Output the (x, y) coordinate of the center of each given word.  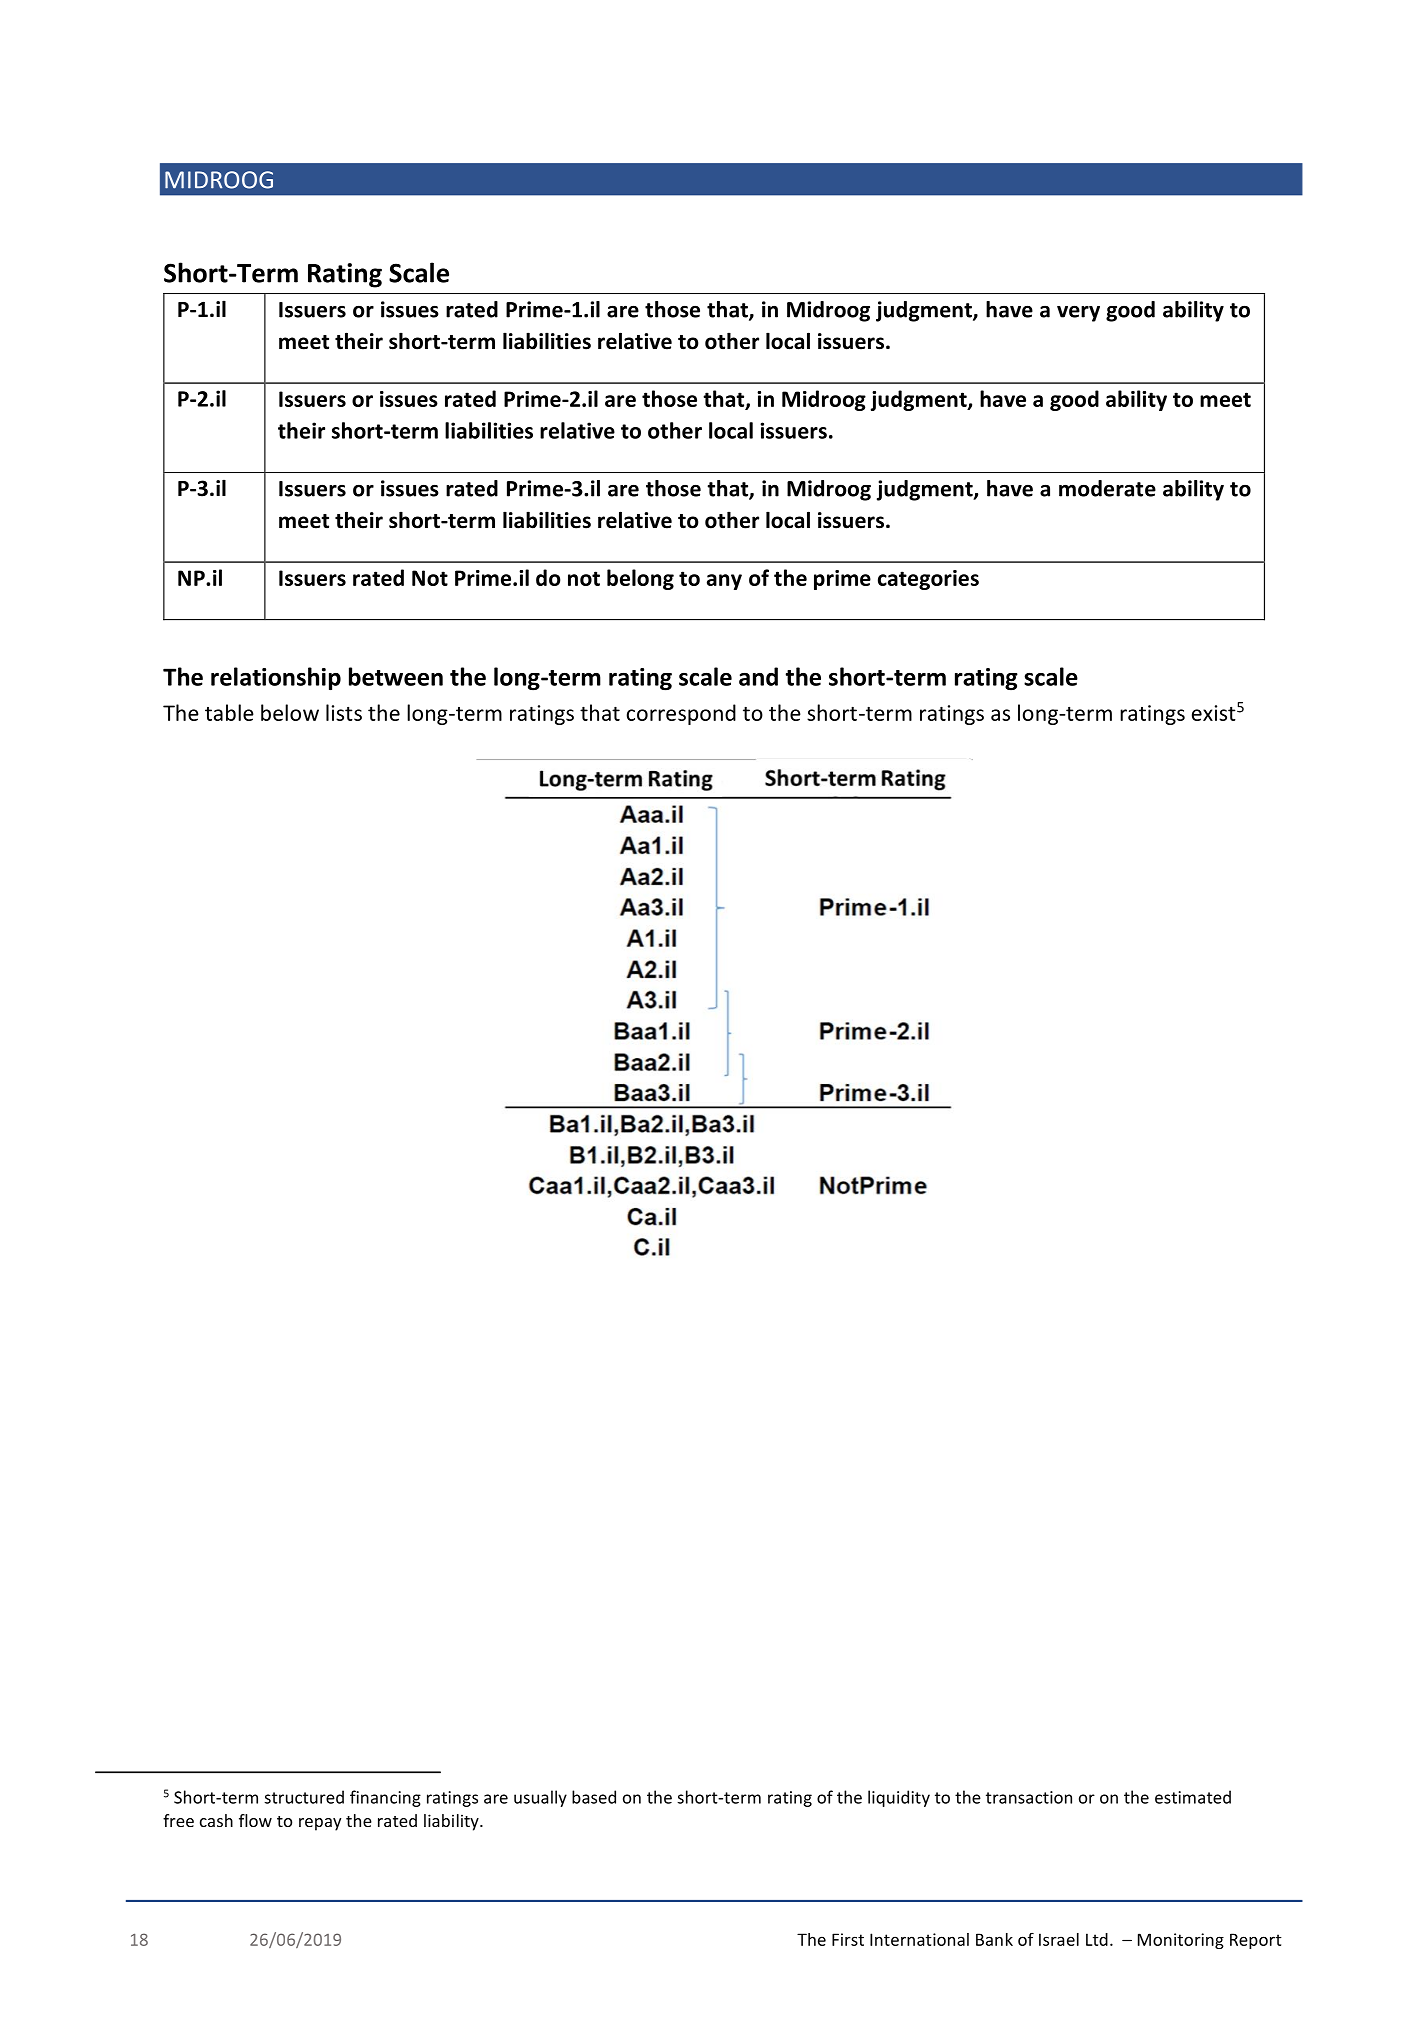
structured (304, 1797)
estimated (1193, 1797)
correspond (681, 714)
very (1078, 313)
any (724, 582)
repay (320, 1824)
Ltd (1097, 1939)
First (848, 1939)
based (594, 1797)
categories (928, 580)
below (290, 712)
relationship (276, 678)
